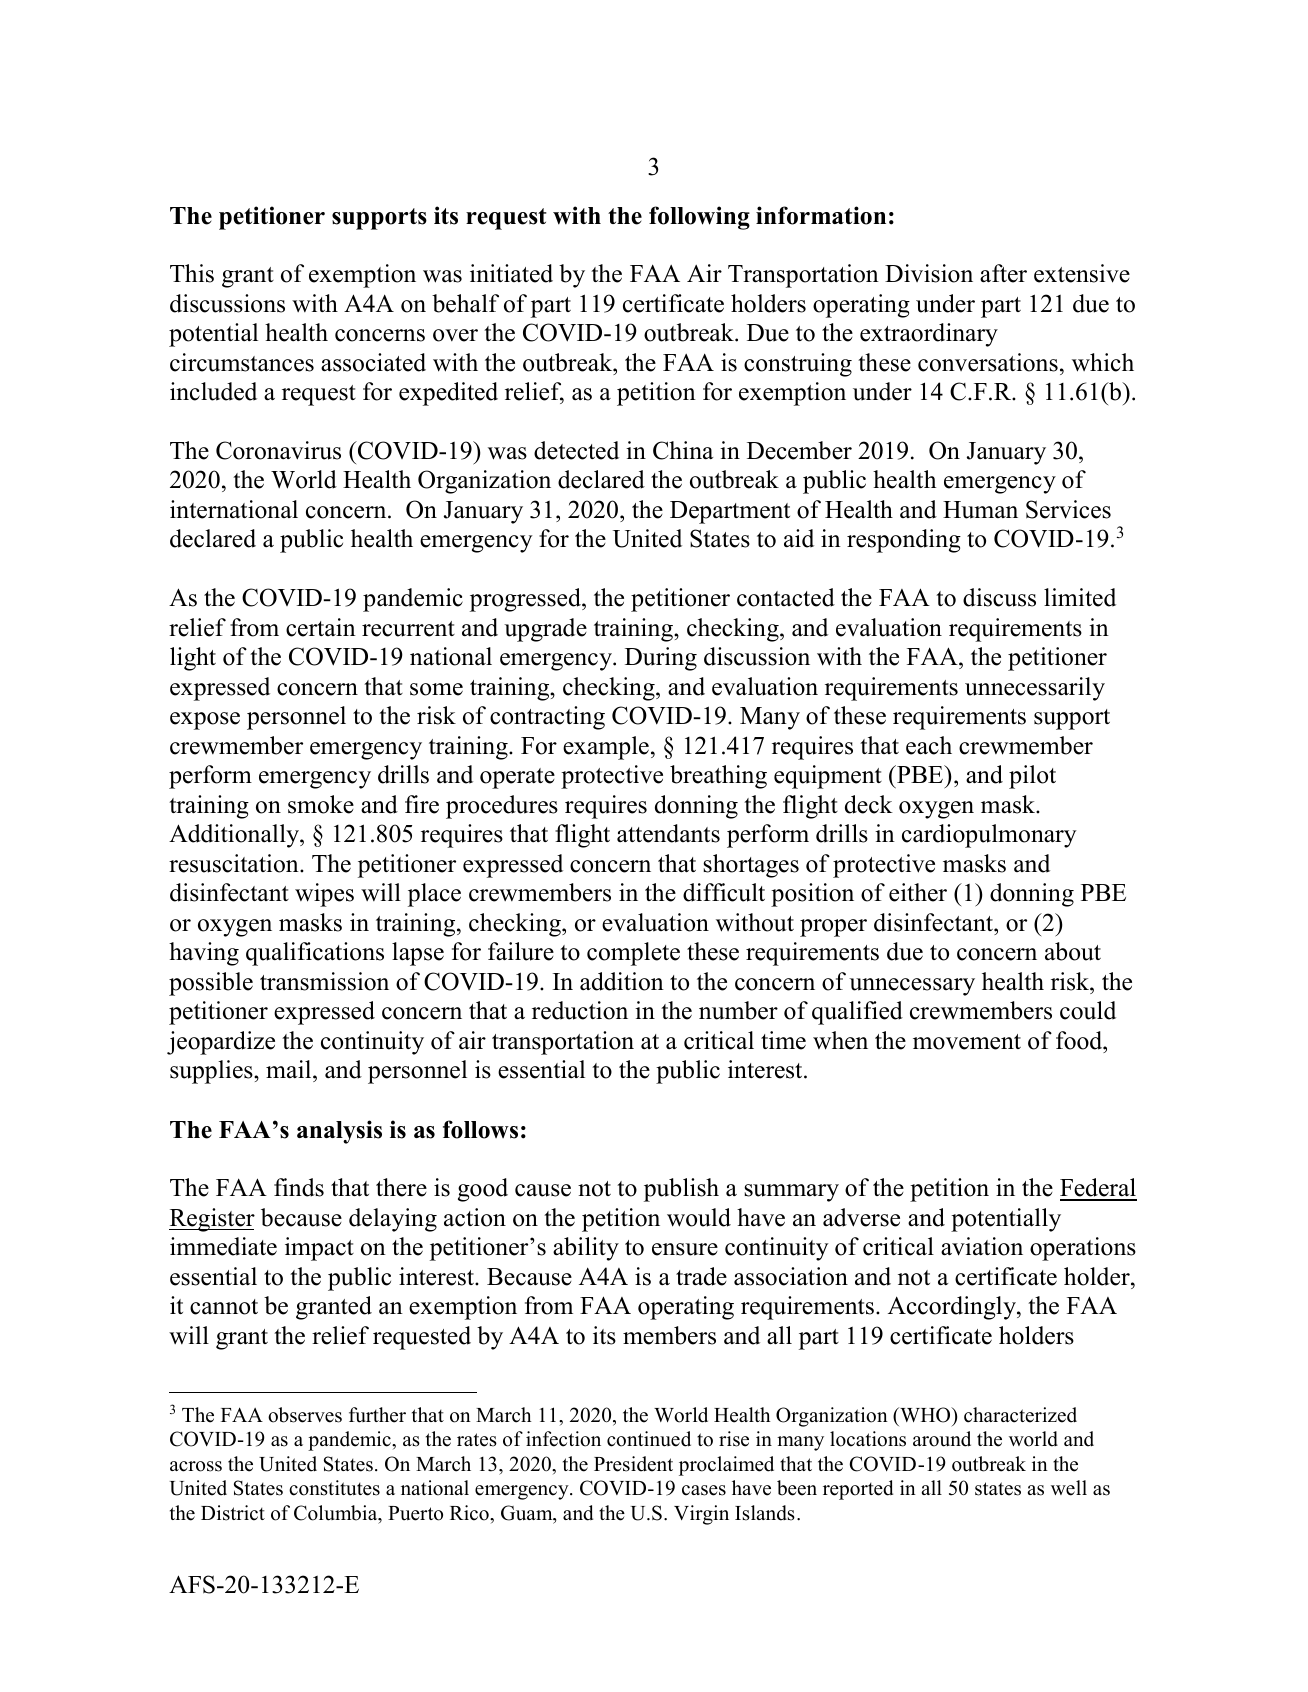 This screenshot has width=1308, height=1692. Describe the element at coordinates (699, 218) in the screenshot. I see `following` at that location.
